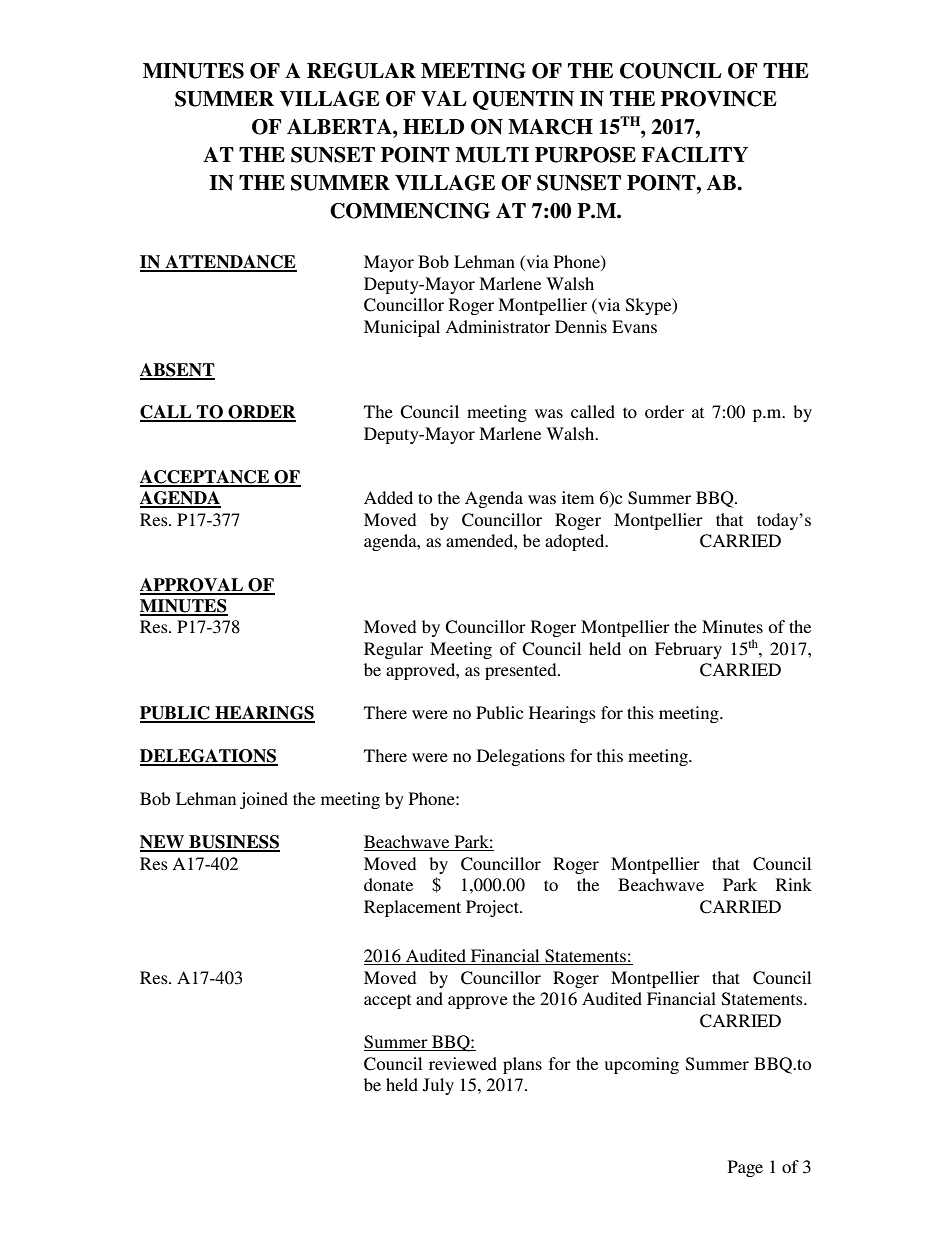  I want to click on Administrator, so click(497, 326).
